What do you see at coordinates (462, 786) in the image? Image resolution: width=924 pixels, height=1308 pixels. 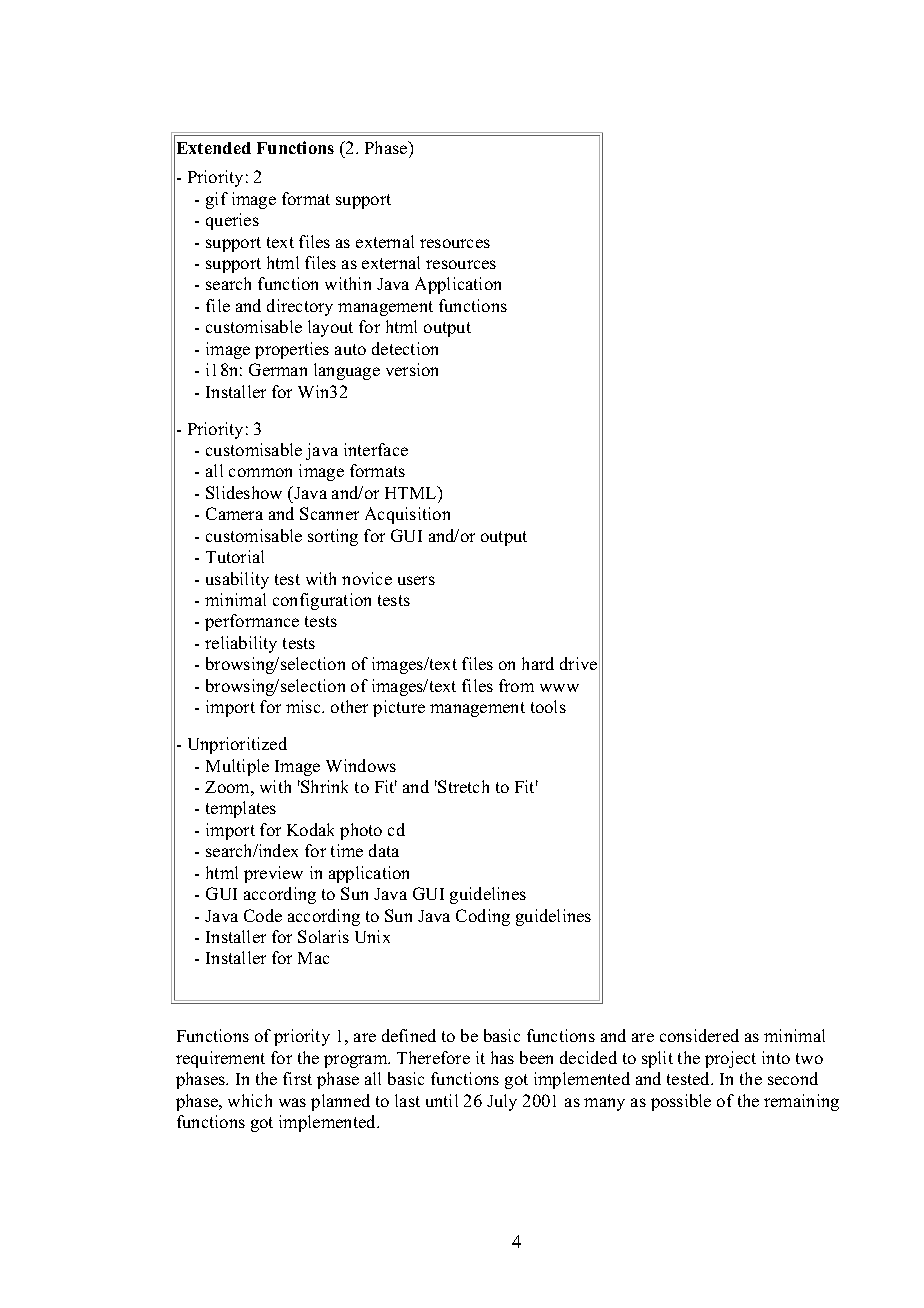 I see `Stretch` at bounding box center [462, 786].
